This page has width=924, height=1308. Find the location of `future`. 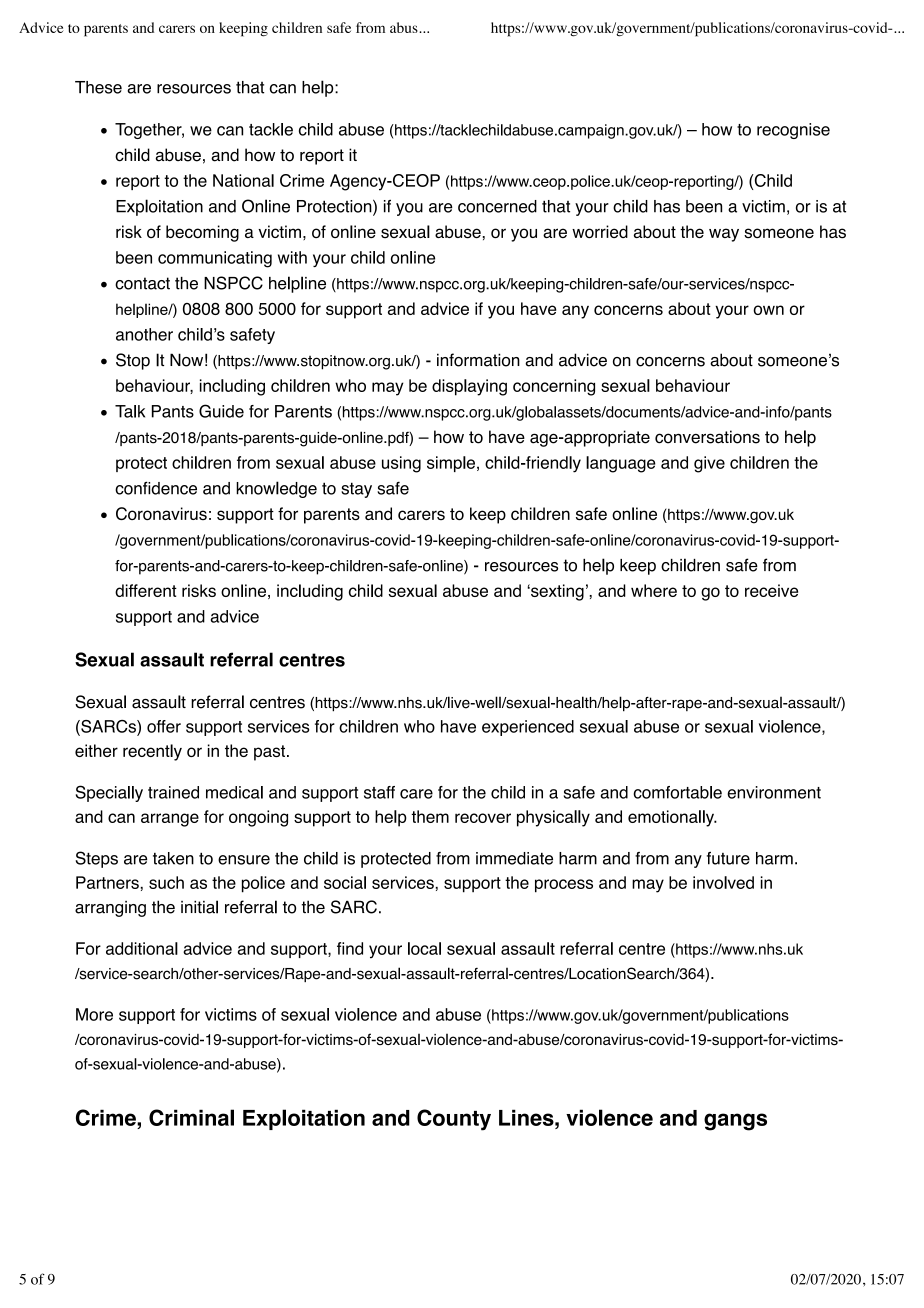

future is located at coordinates (728, 858).
